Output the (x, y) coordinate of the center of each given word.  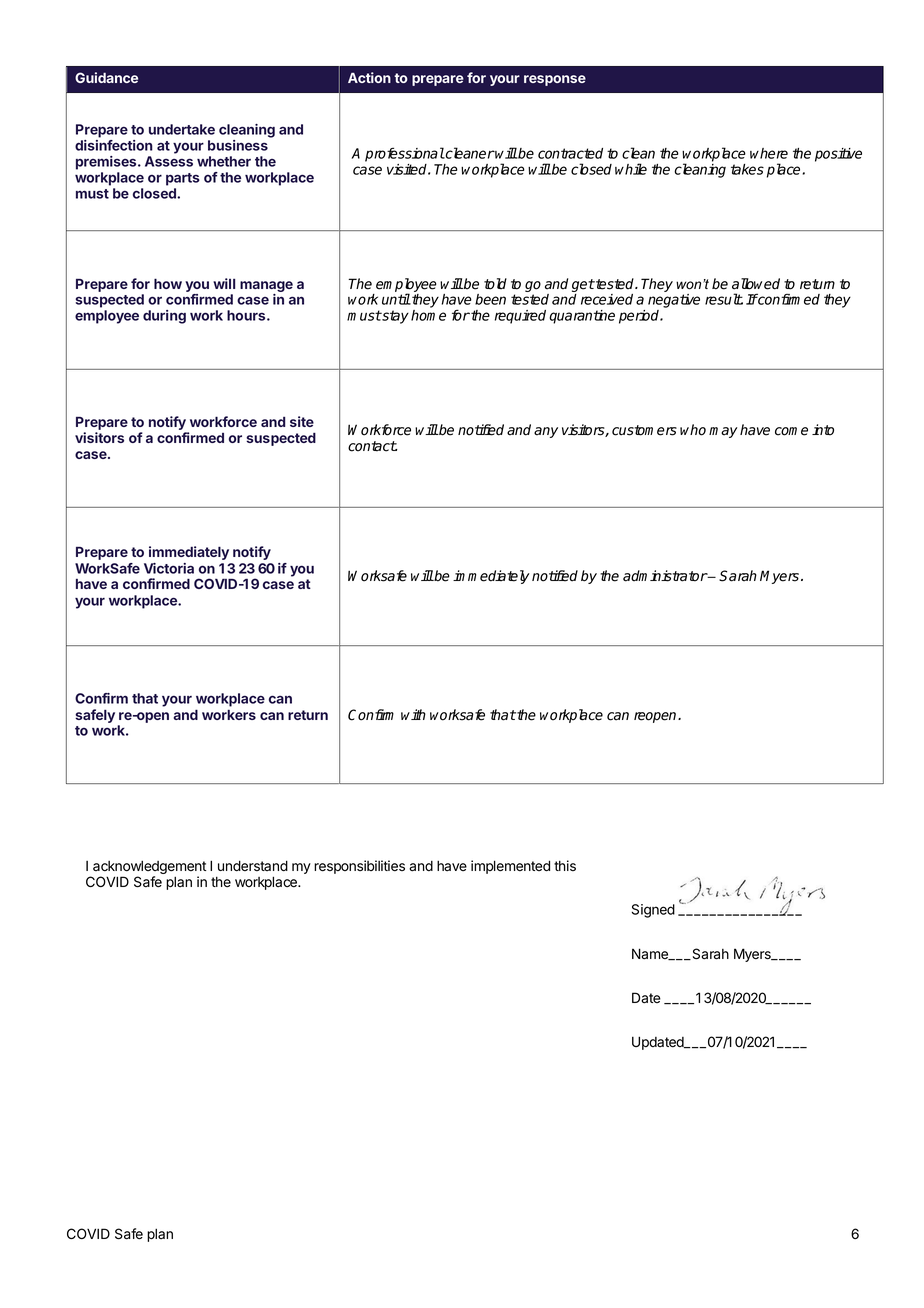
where (769, 153)
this (565, 865)
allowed (756, 284)
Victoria (169, 568)
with (413, 714)
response (555, 80)
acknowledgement (148, 868)
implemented (510, 867)
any (546, 432)
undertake (182, 129)
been (490, 299)
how (168, 283)
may (723, 432)
